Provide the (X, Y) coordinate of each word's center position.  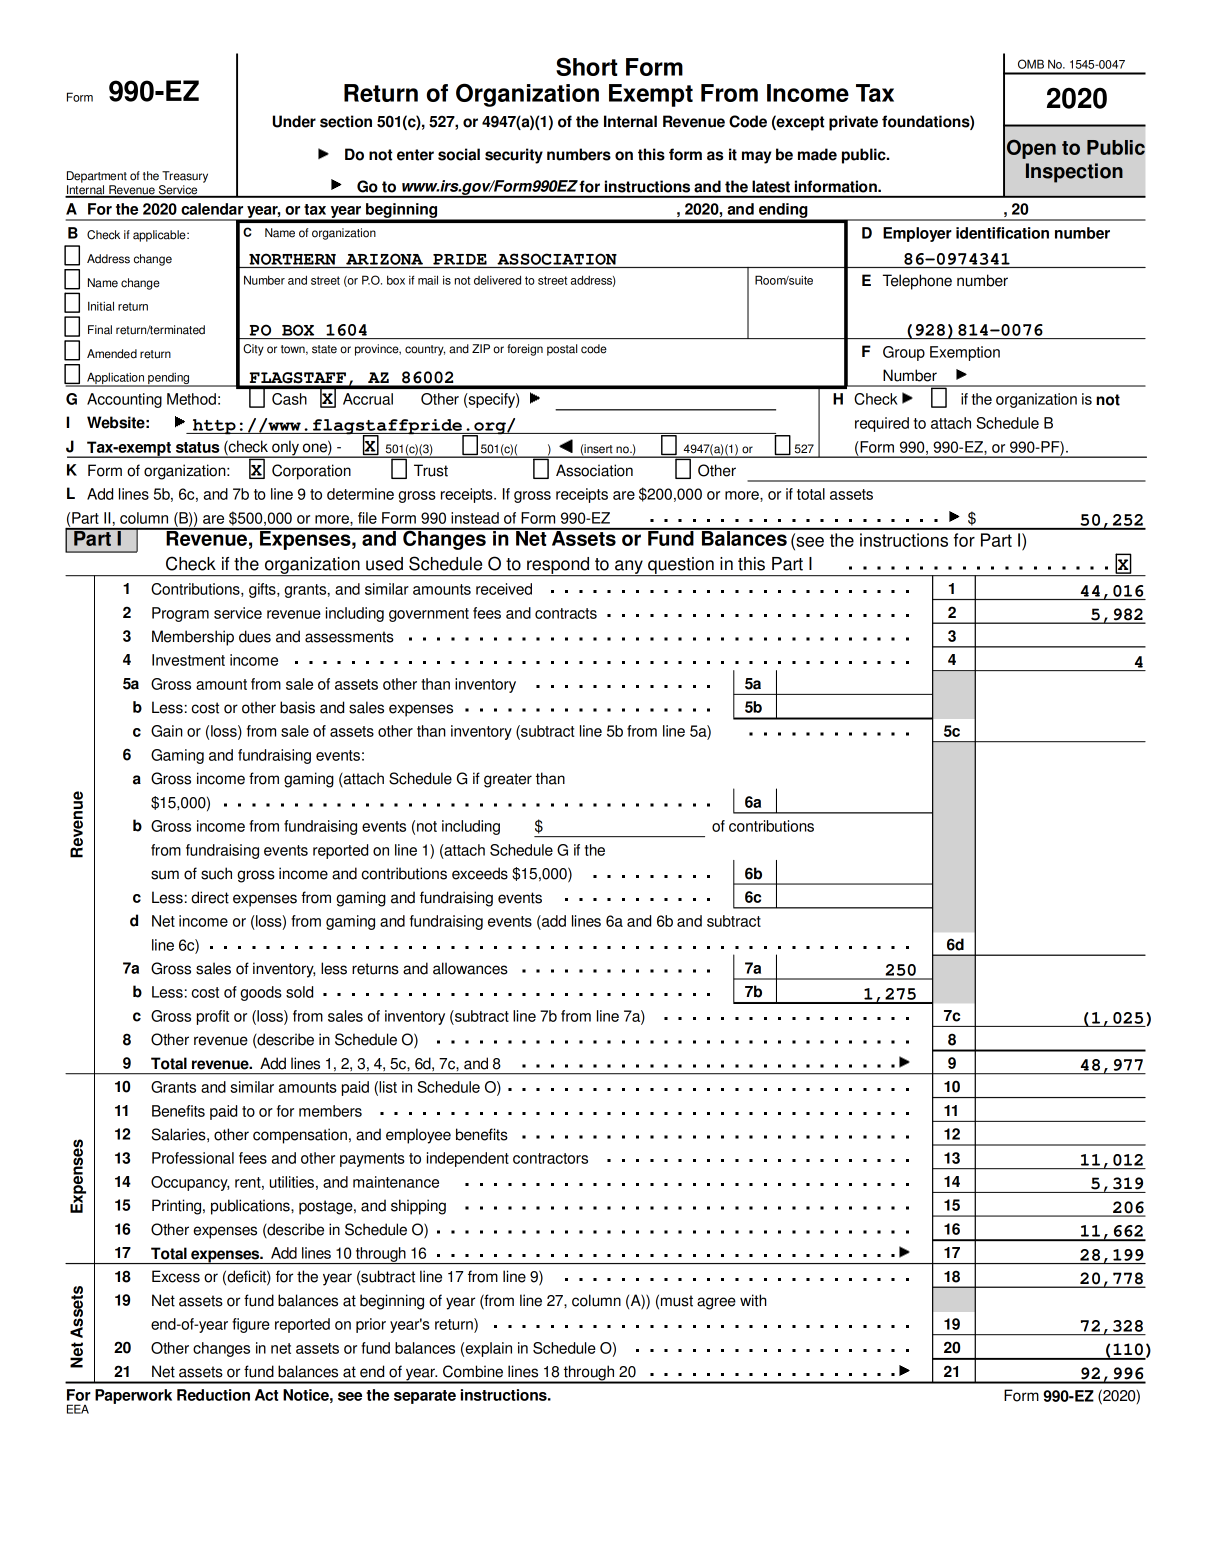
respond (558, 566)
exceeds (480, 873)
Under (294, 121)
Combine (473, 1371)
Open (1031, 149)
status (197, 447)
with (753, 1300)
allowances (470, 968)
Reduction (213, 1395)
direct (210, 897)
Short (586, 66)
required (882, 424)
